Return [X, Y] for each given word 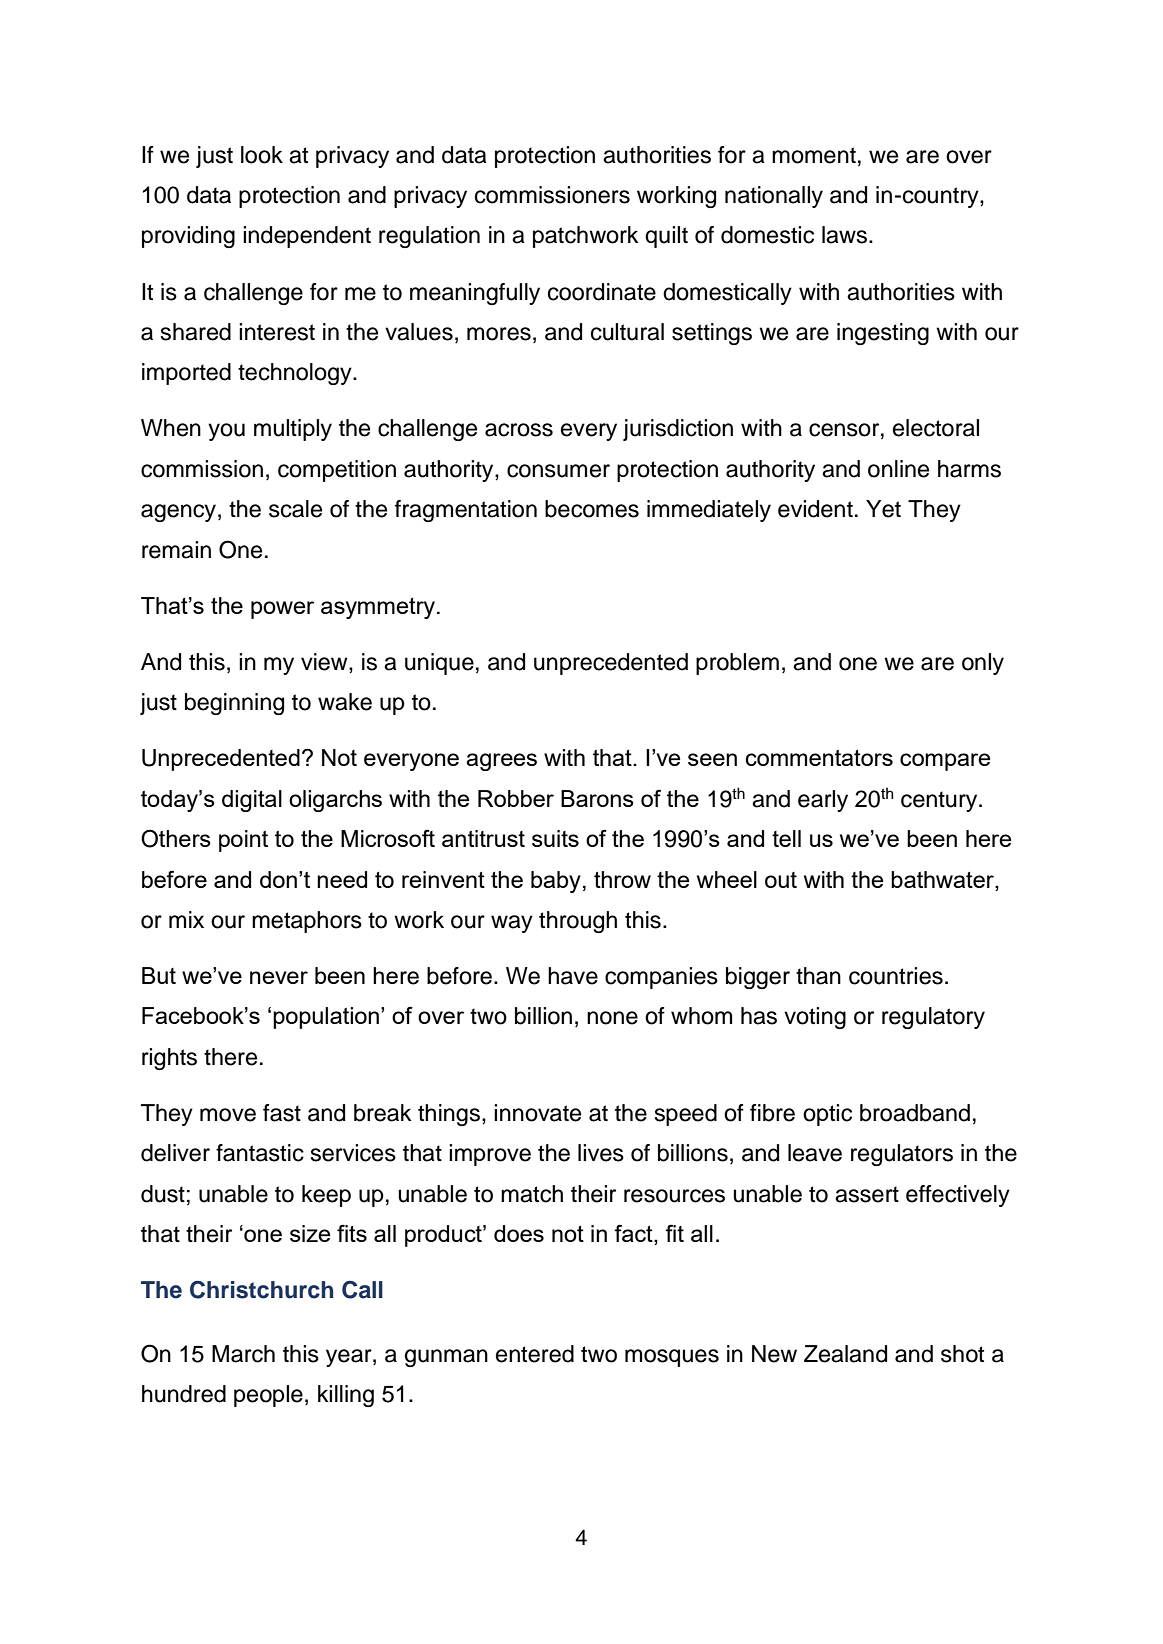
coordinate [602, 292]
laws [844, 235]
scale [295, 509]
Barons [597, 798]
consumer [558, 471]
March [243, 1354]
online [898, 469]
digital [252, 801]
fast [282, 1113]
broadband [915, 1113]
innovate [537, 1113]
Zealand [845, 1354]
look [262, 155]
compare [945, 762]
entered [535, 1354]
